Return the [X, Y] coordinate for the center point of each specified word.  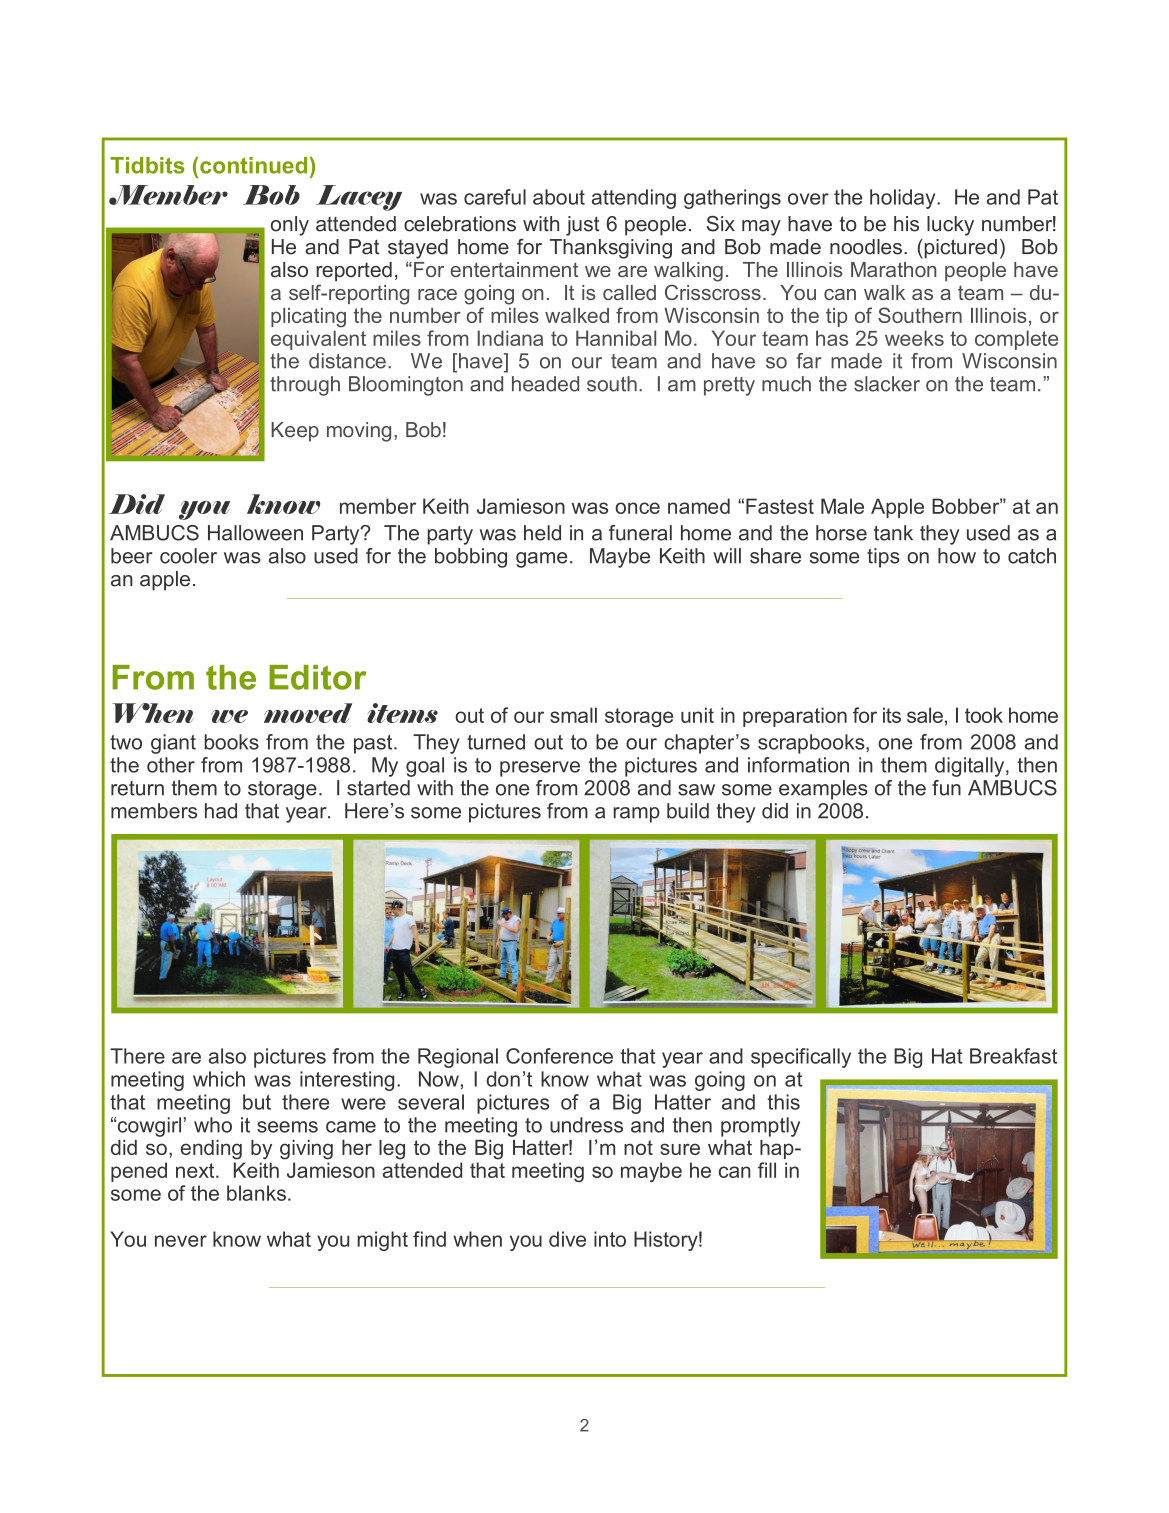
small [573, 715]
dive [567, 1239]
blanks [256, 1193]
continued [253, 165]
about [559, 197]
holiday [904, 199]
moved [308, 713]
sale [925, 715]
